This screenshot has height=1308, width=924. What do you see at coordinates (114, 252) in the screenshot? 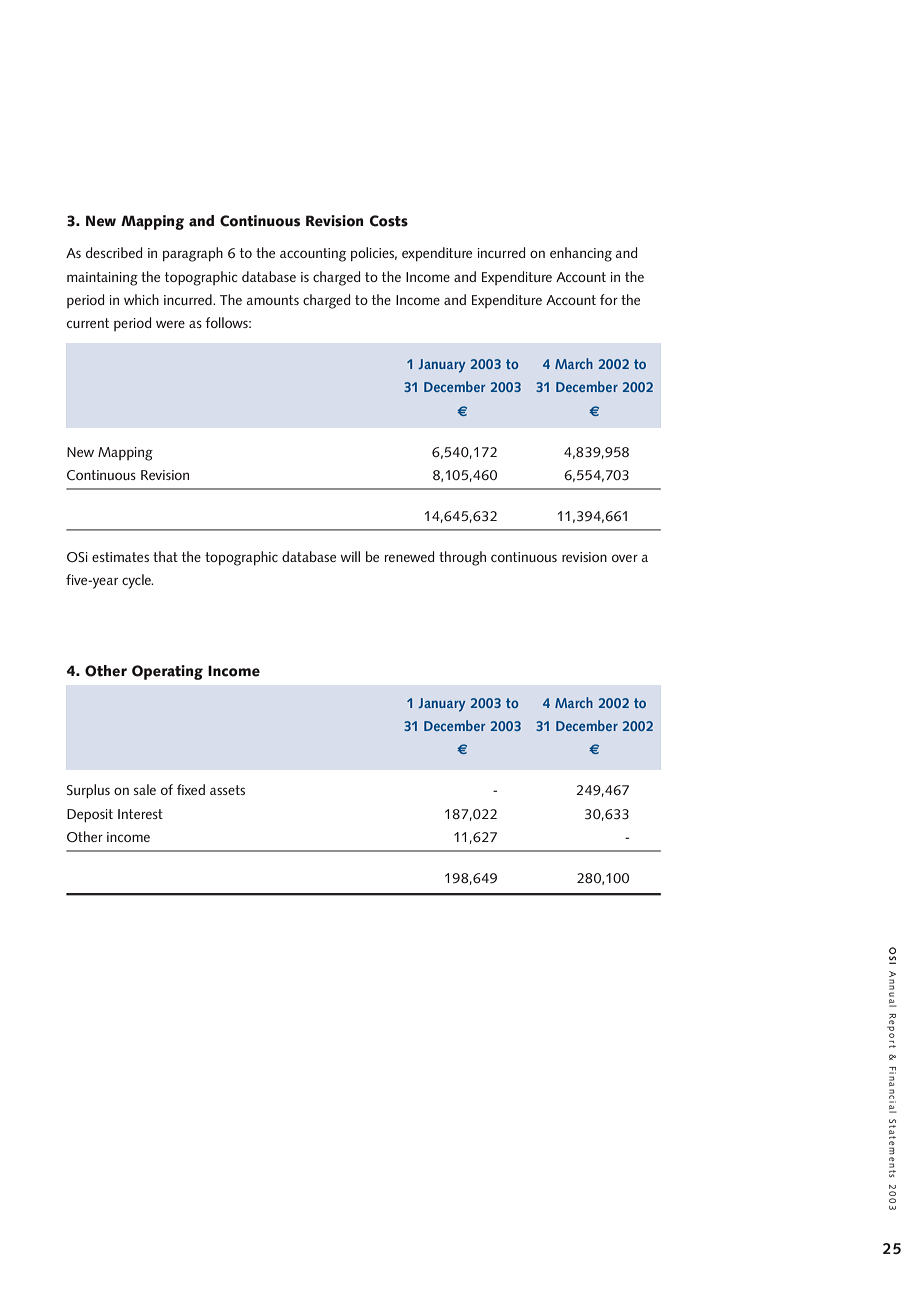
I see `described` at bounding box center [114, 252].
